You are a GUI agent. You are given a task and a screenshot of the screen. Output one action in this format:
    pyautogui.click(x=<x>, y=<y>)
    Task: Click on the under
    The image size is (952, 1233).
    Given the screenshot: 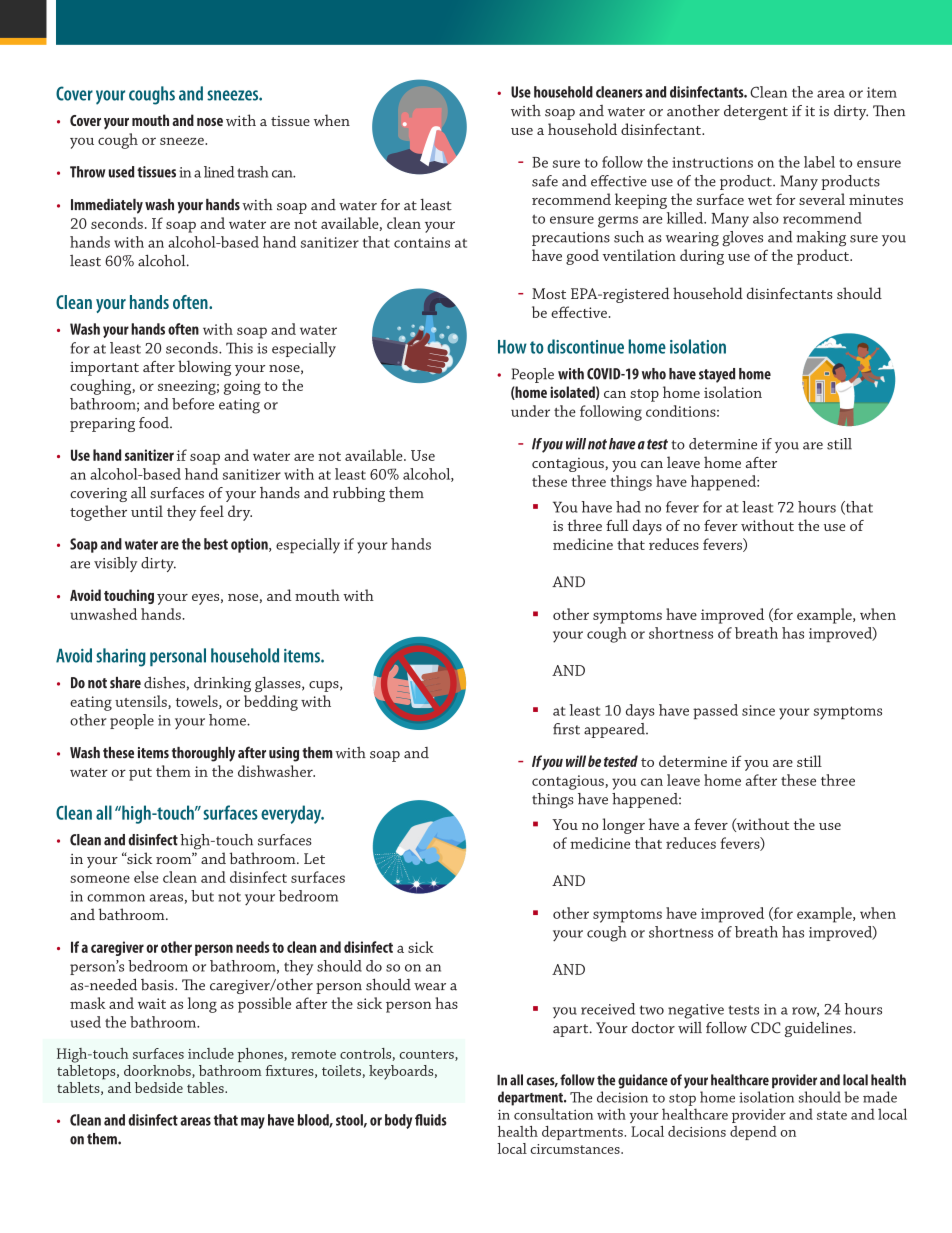 What is the action you would take?
    pyautogui.click(x=530, y=411)
